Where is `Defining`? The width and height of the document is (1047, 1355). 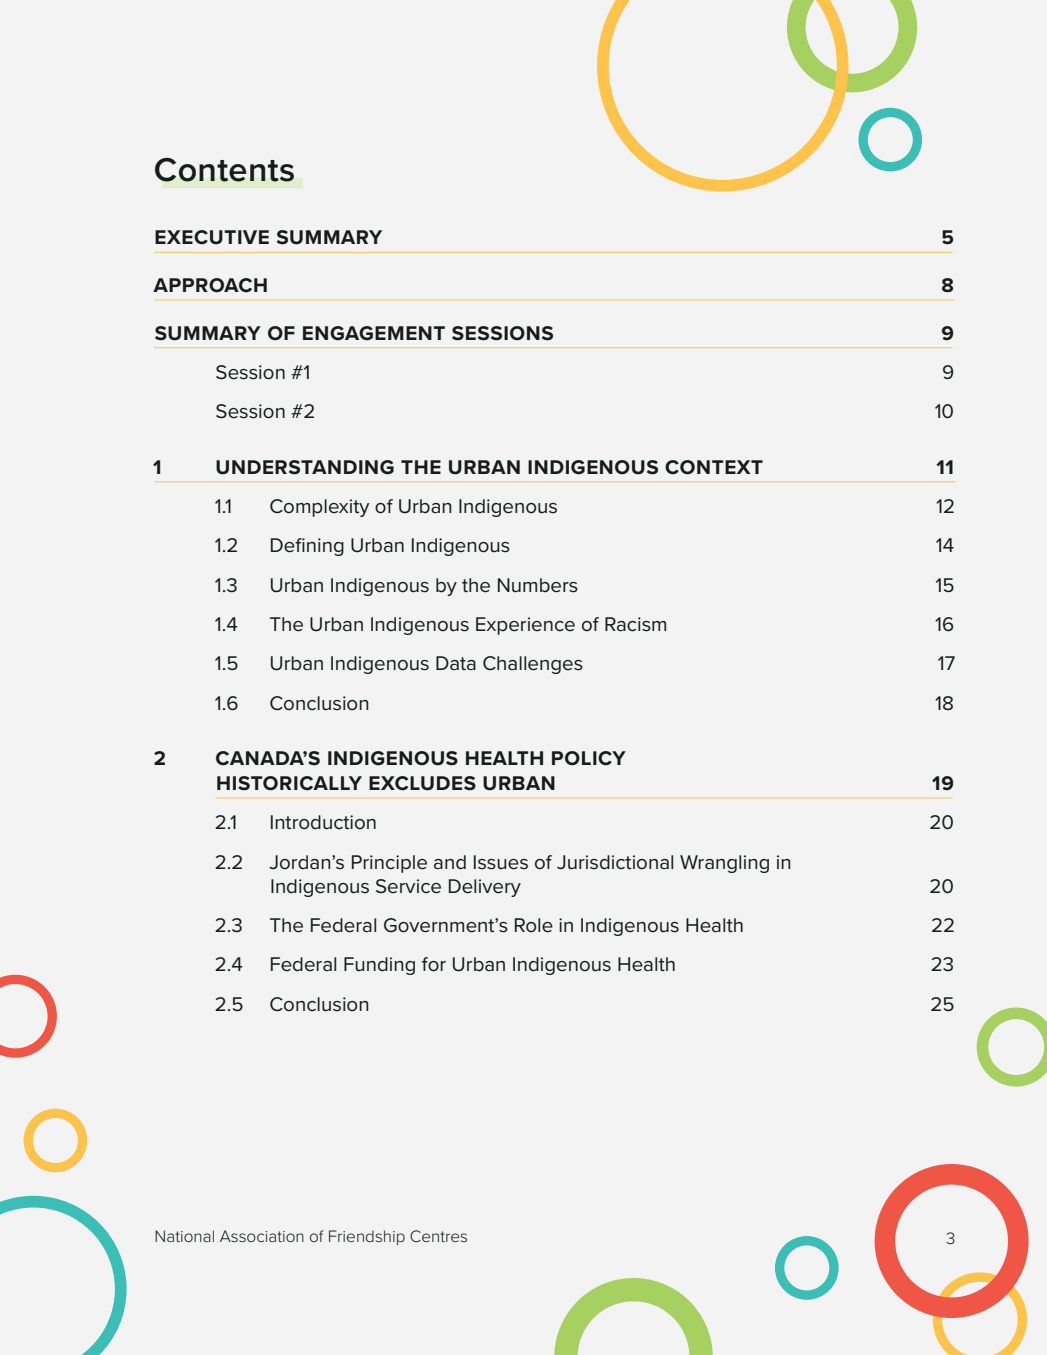 Defining is located at coordinates (307, 547).
